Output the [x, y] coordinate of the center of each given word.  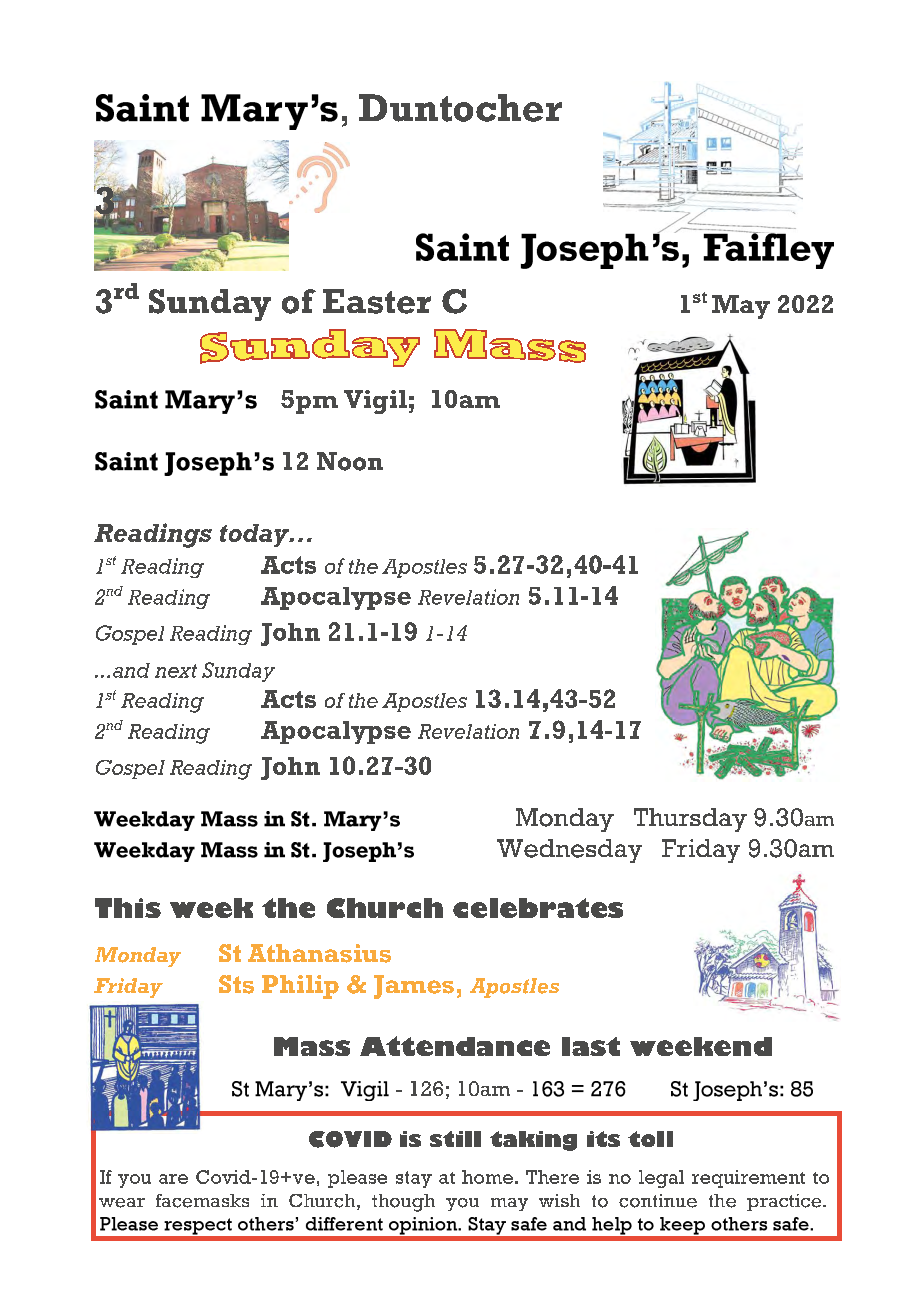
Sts [236, 984]
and [131, 670]
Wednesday [569, 851]
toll [650, 1139]
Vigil [375, 402]
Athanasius [319, 953]
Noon [350, 461]
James [414, 987]
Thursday [690, 820]
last [591, 1046]
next [176, 671]
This [128, 908]
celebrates [538, 908]
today [256, 535]
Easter [377, 301]
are [173, 1179]
